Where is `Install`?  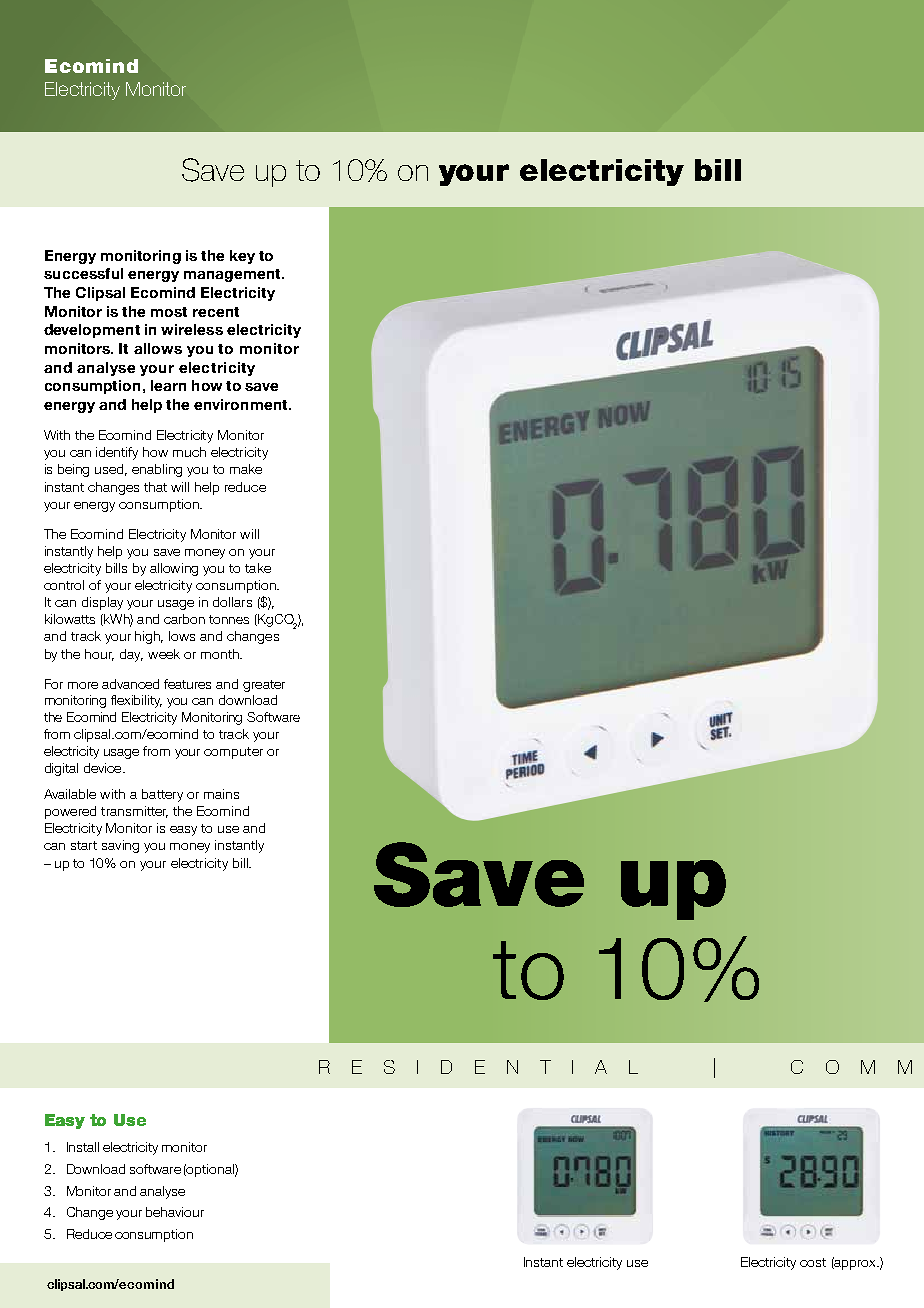 Install is located at coordinates (83, 1147).
